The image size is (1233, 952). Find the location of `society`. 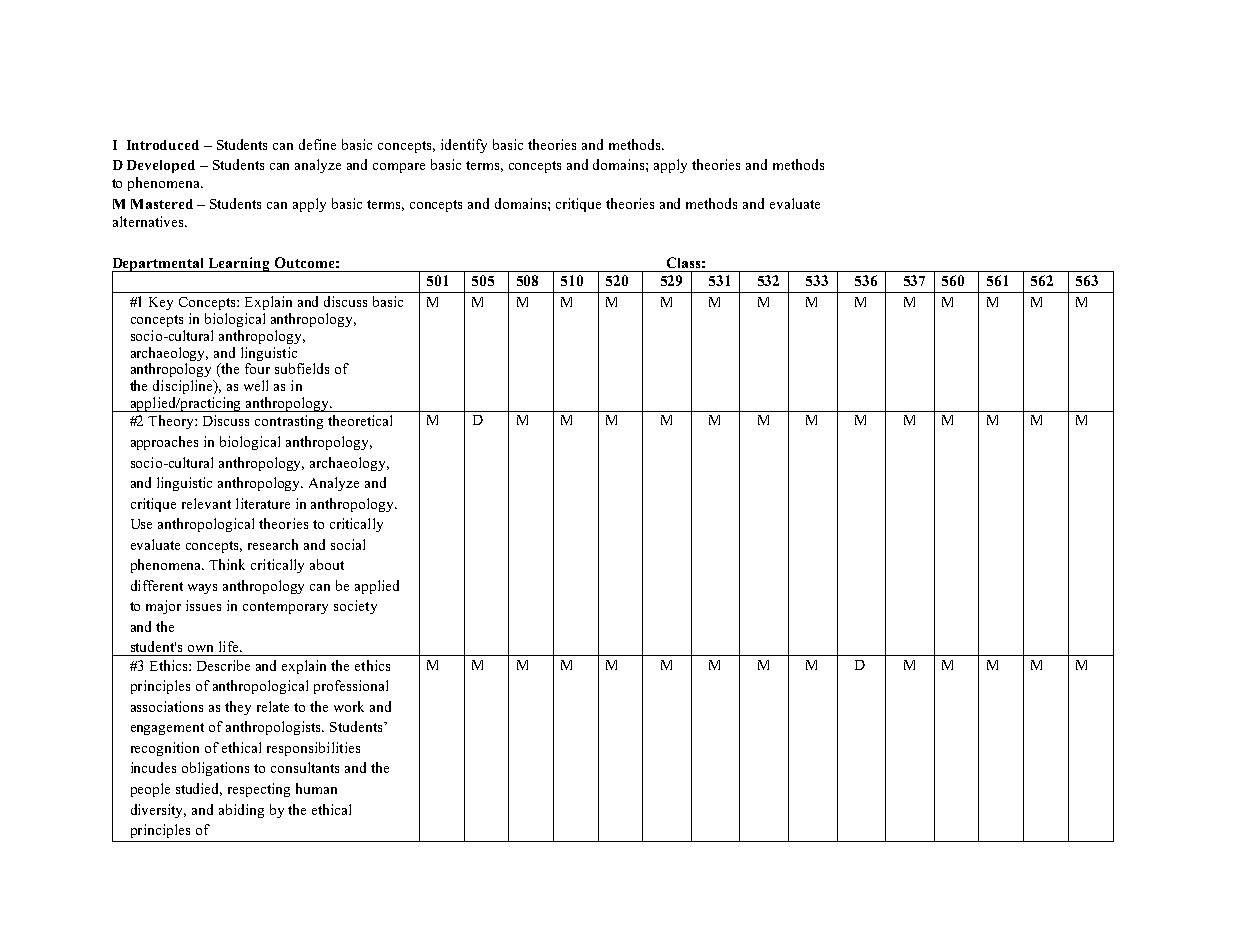

society is located at coordinates (355, 607).
